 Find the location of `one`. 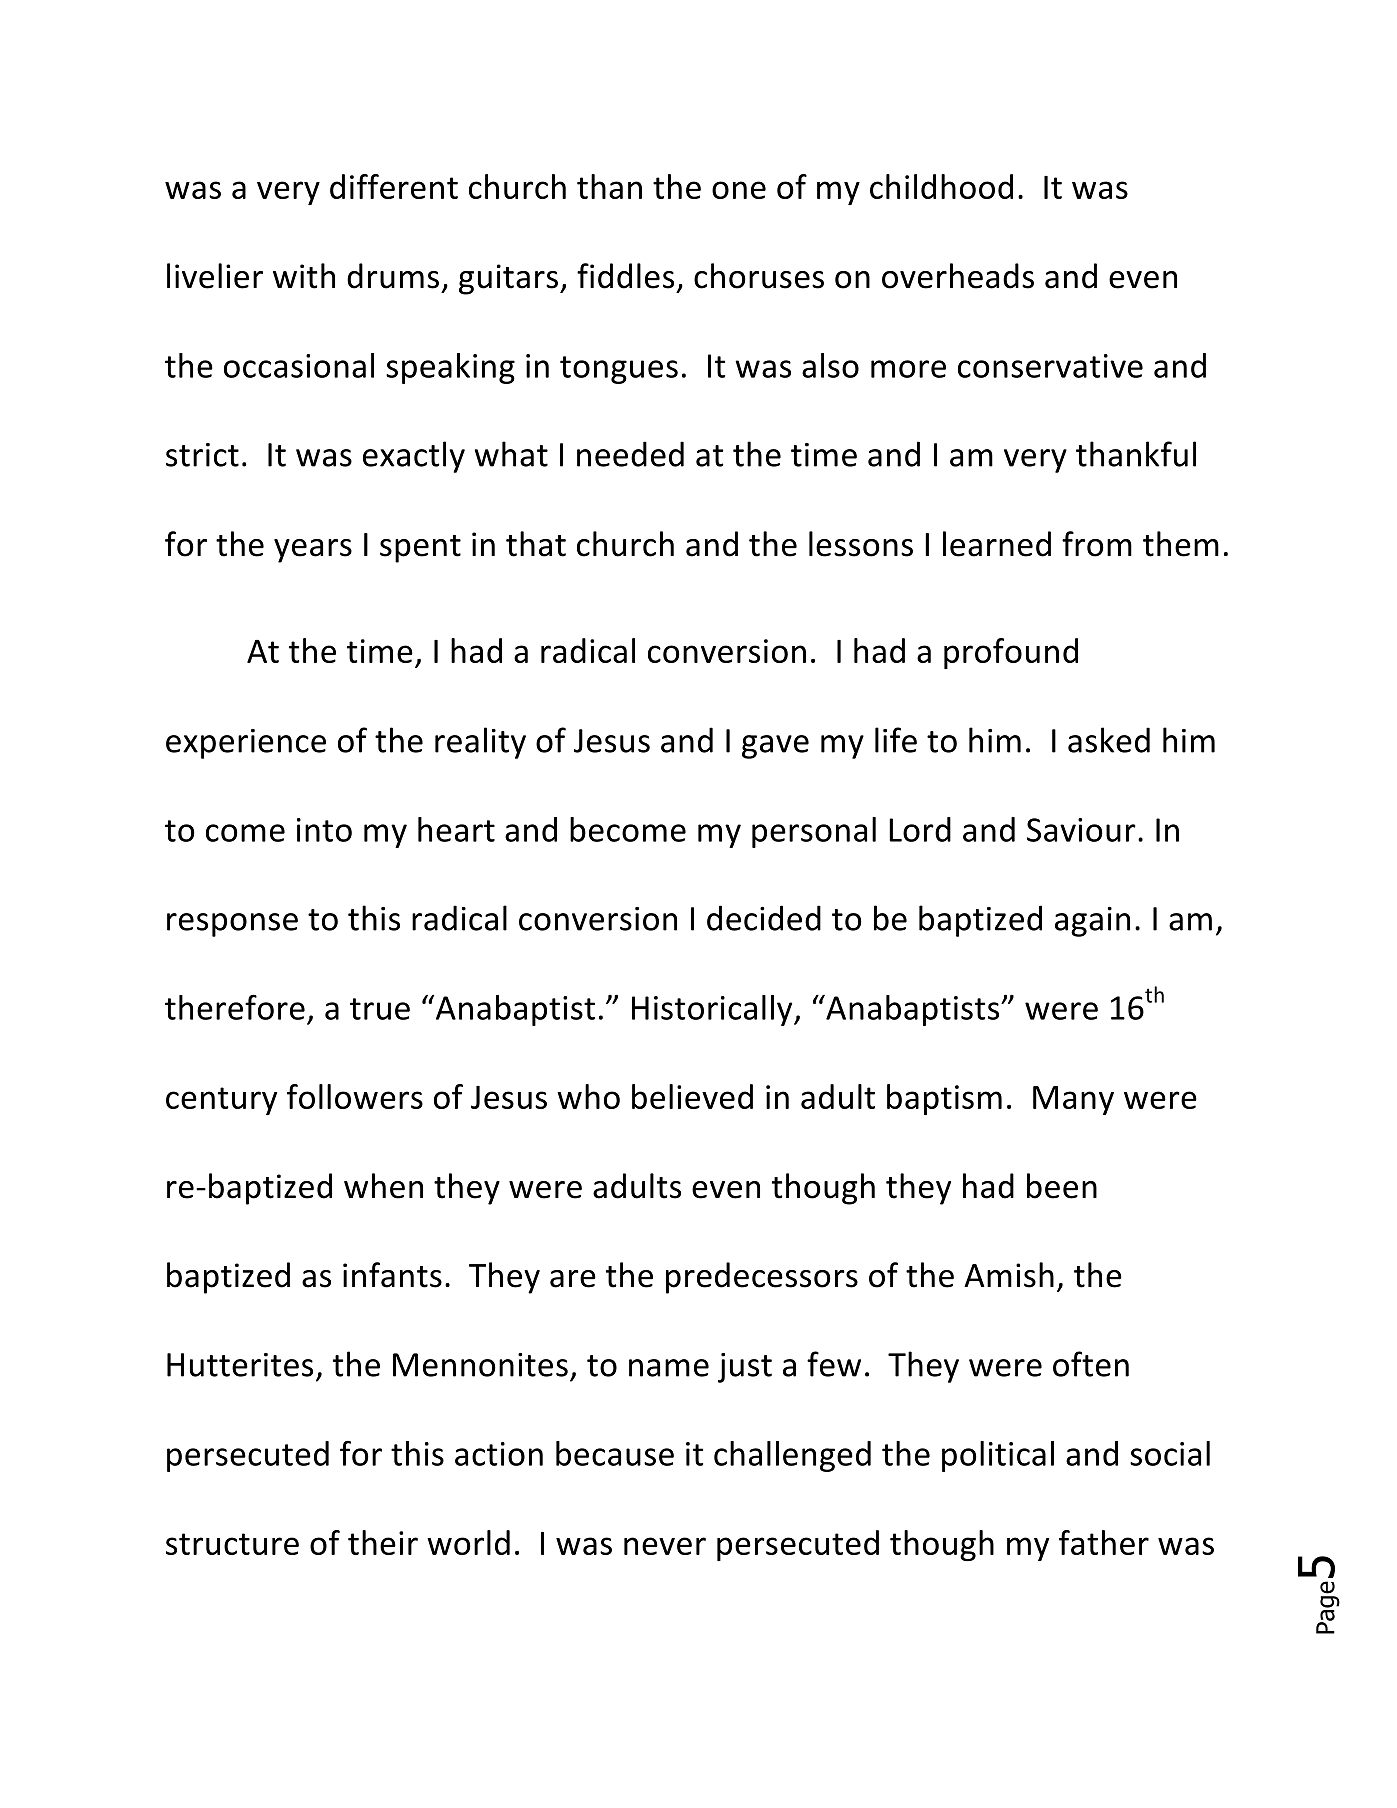

one is located at coordinates (739, 190).
